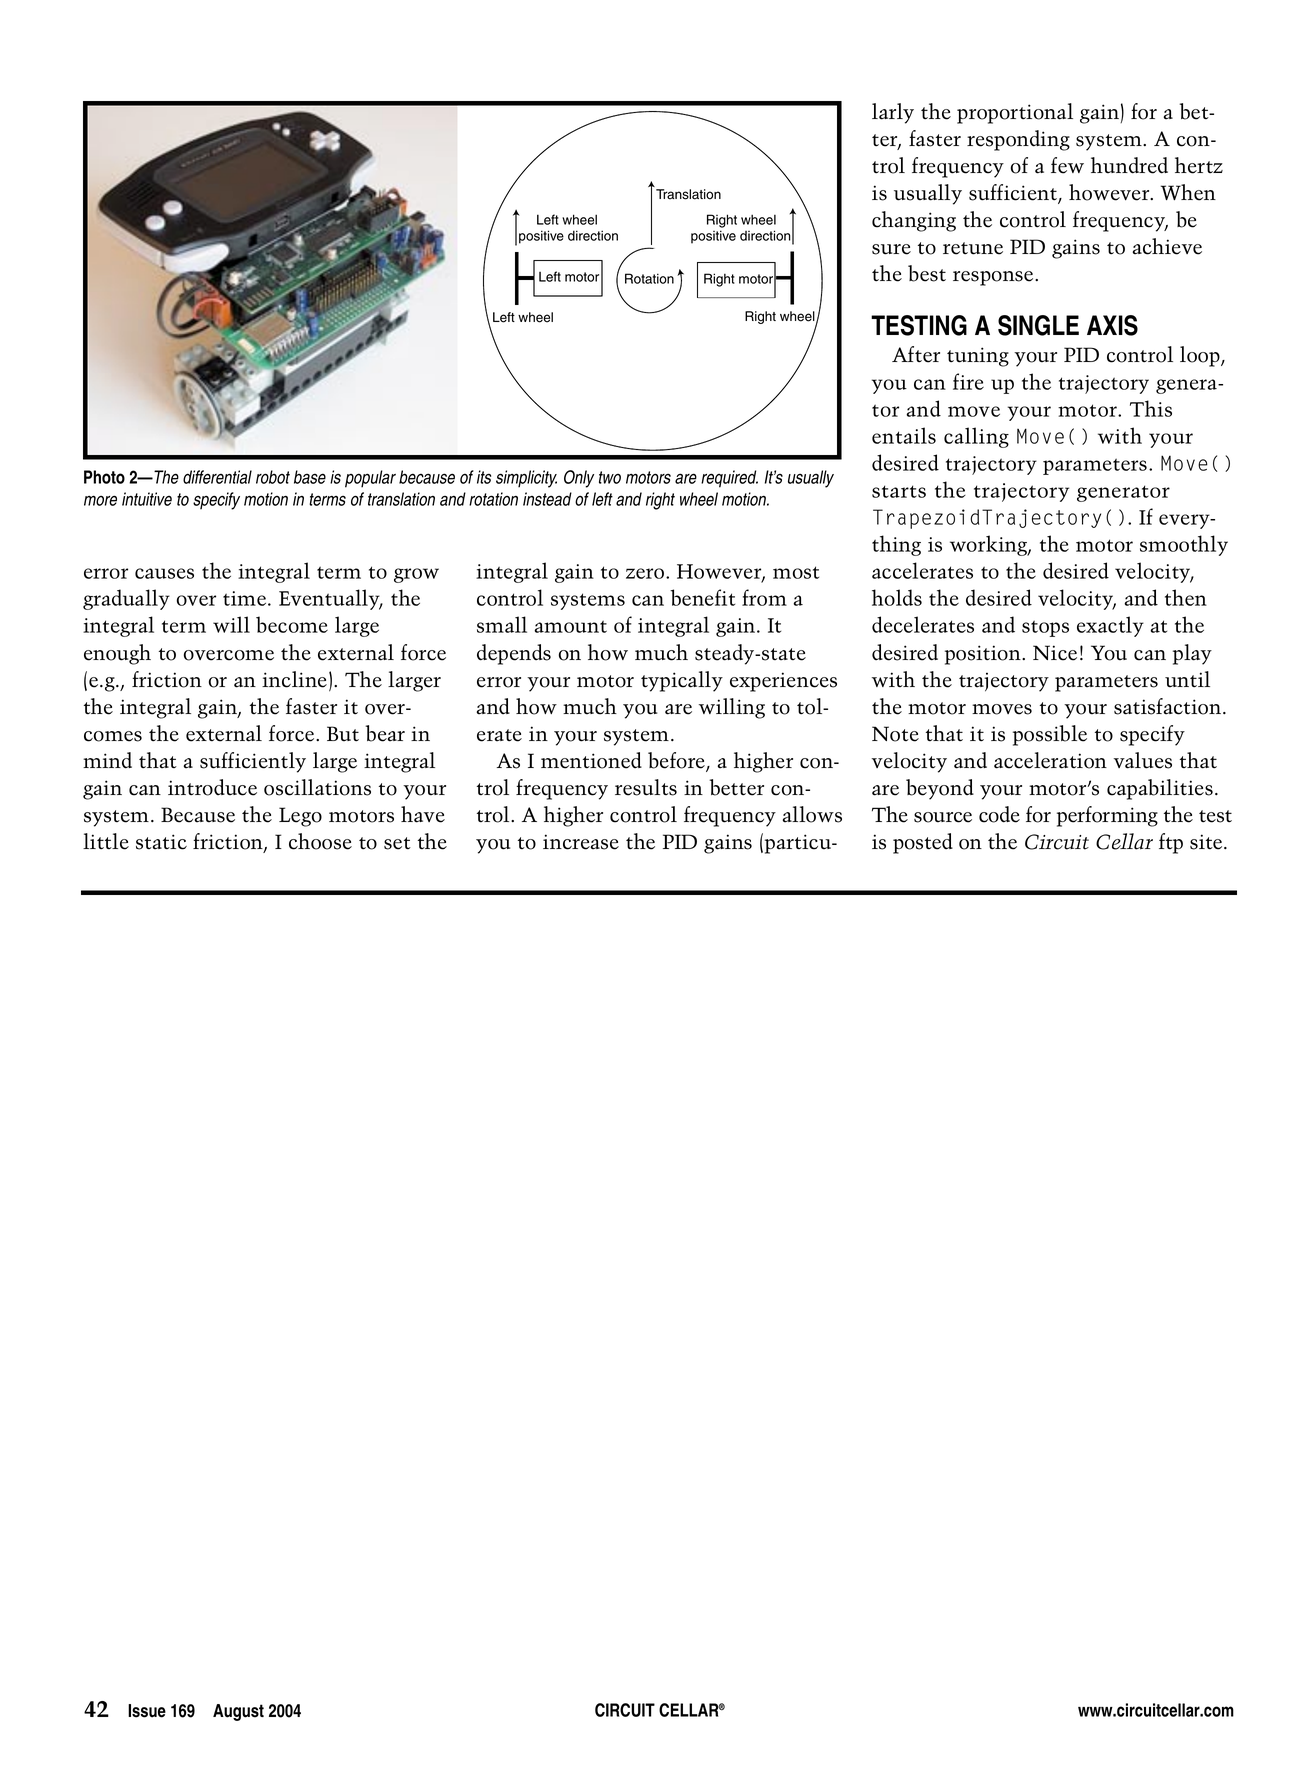  I want to click on few, so click(1067, 165).
